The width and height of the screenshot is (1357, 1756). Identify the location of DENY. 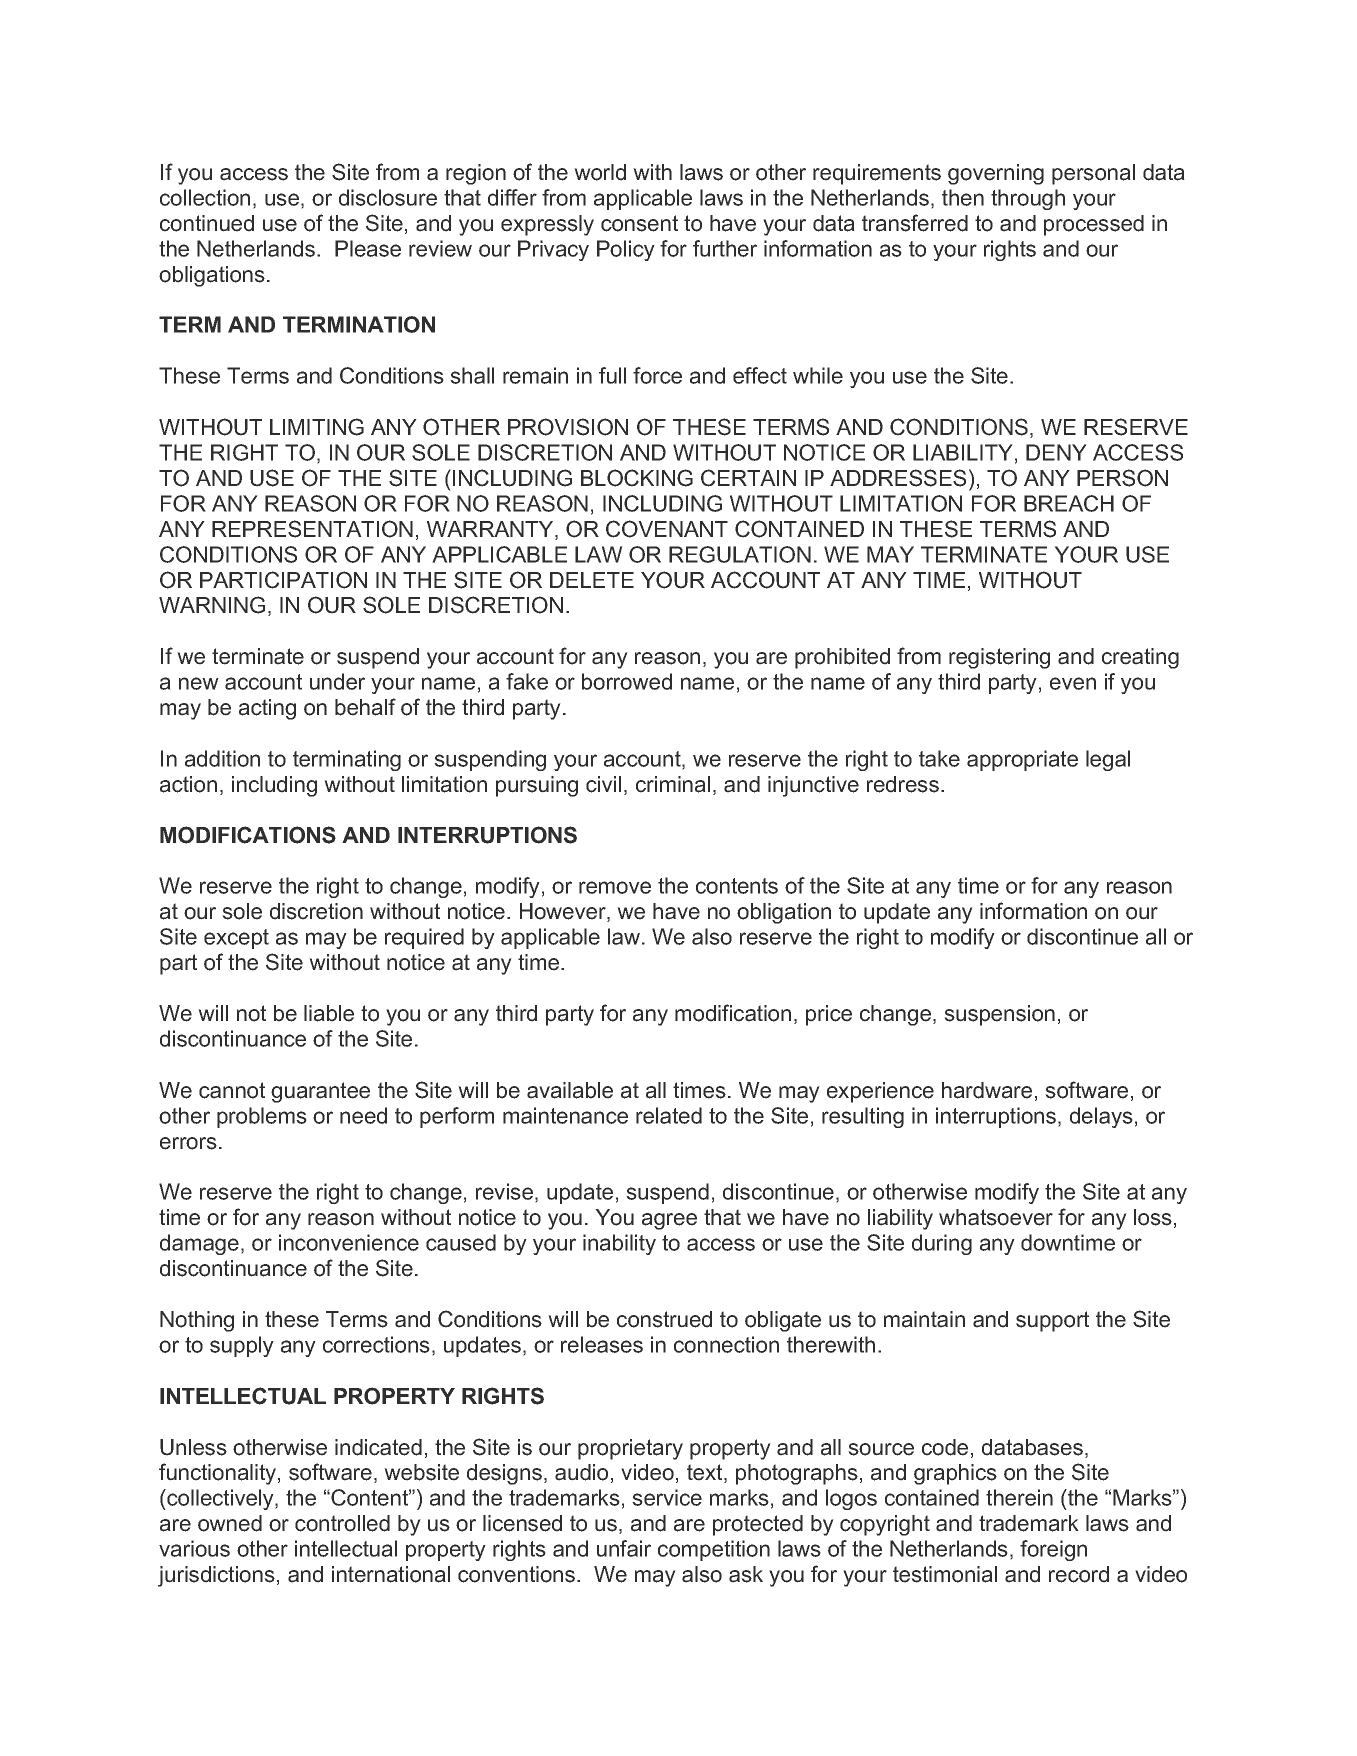
(1056, 452).
